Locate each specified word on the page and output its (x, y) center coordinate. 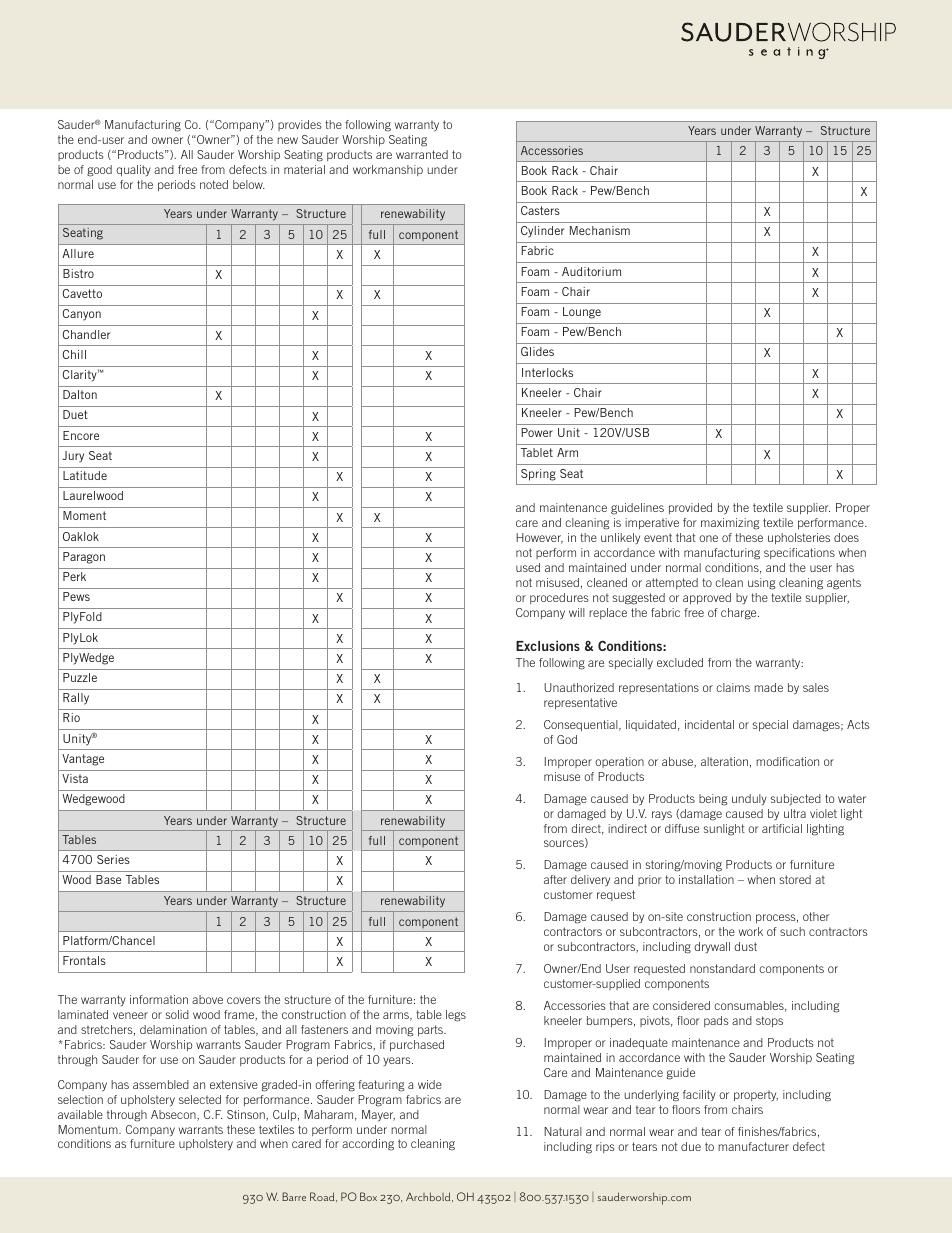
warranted (422, 154)
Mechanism (600, 230)
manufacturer (753, 1146)
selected (200, 1099)
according (368, 1145)
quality (133, 170)
